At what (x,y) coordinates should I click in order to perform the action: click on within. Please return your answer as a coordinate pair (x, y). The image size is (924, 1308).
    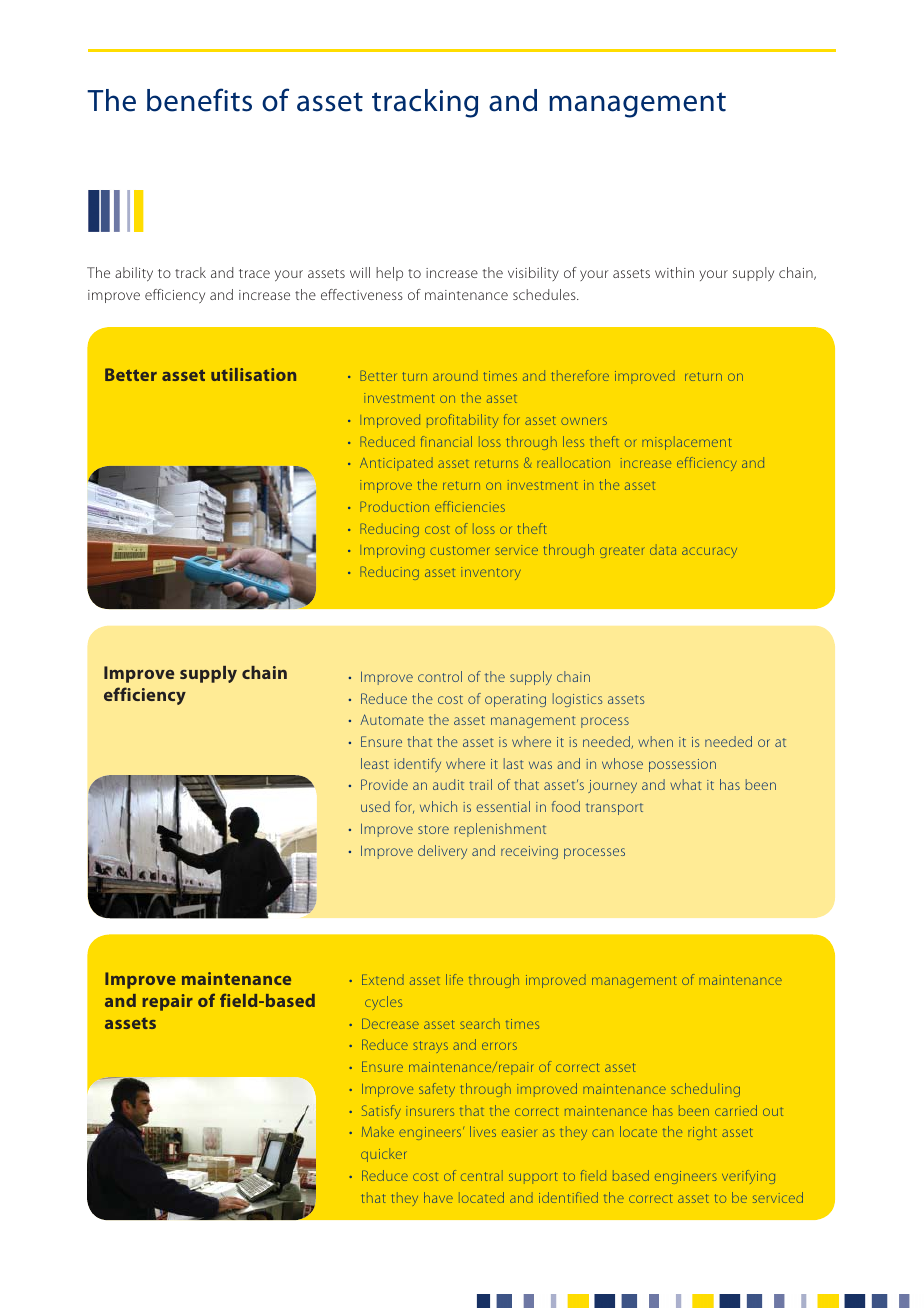
    Looking at the image, I should click on (674, 272).
